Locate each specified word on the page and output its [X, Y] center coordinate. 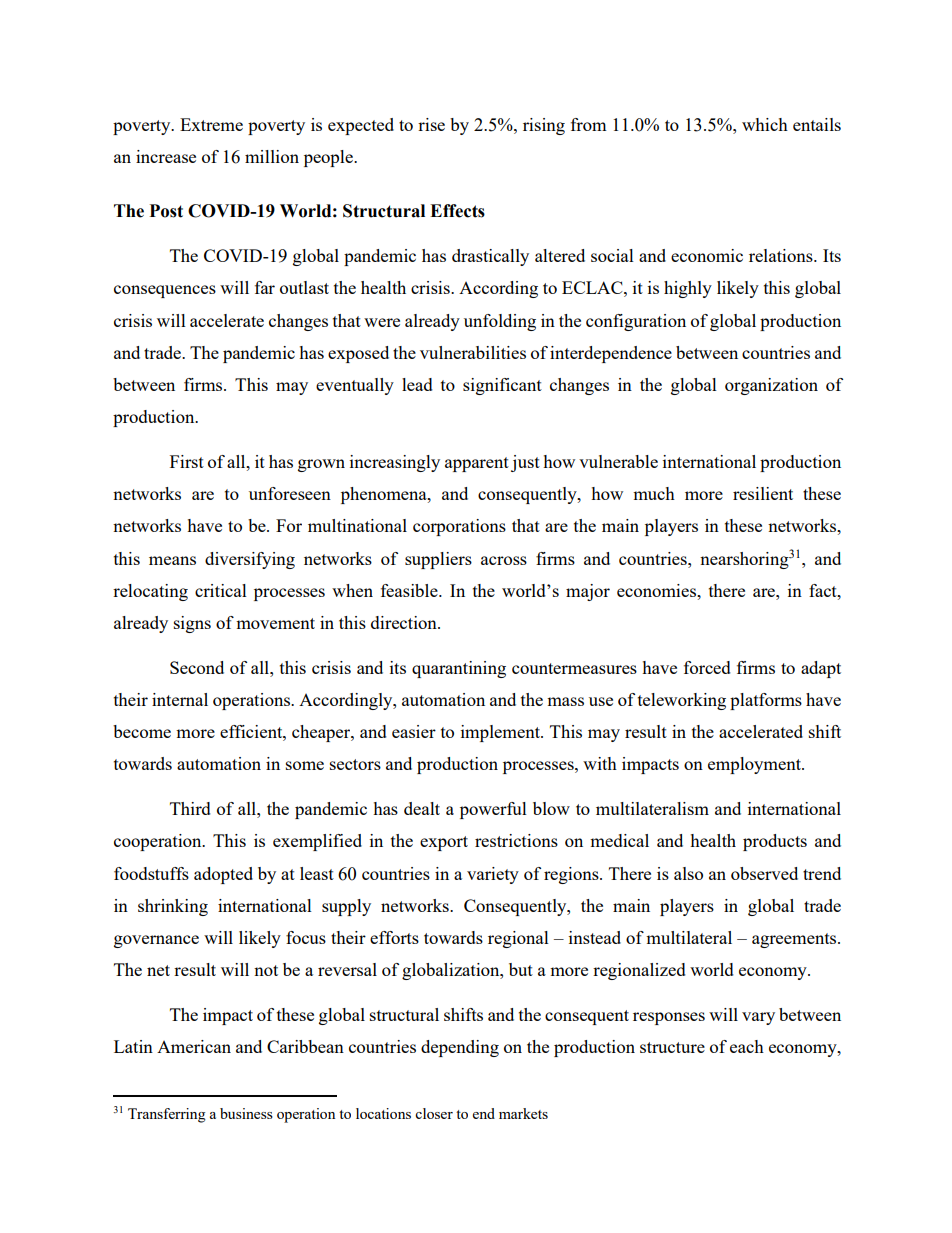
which [765, 124]
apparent [477, 464]
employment [755, 765]
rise [431, 124]
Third [190, 808]
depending [460, 1048]
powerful [493, 810]
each [747, 1046]
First [187, 461]
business [246, 1113]
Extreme [211, 124]
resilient [763, 493]
